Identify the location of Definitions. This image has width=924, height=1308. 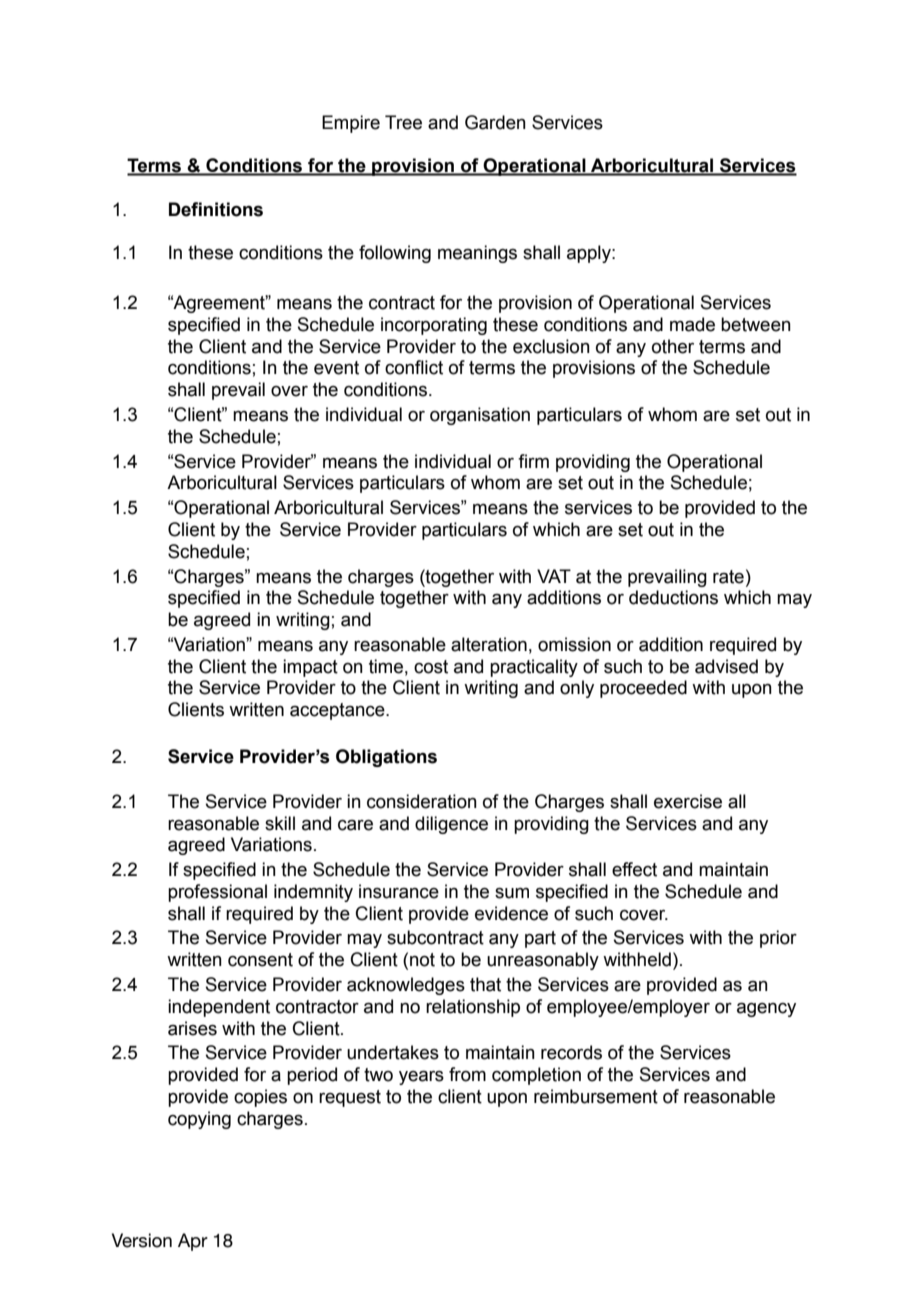
(216, 209).
